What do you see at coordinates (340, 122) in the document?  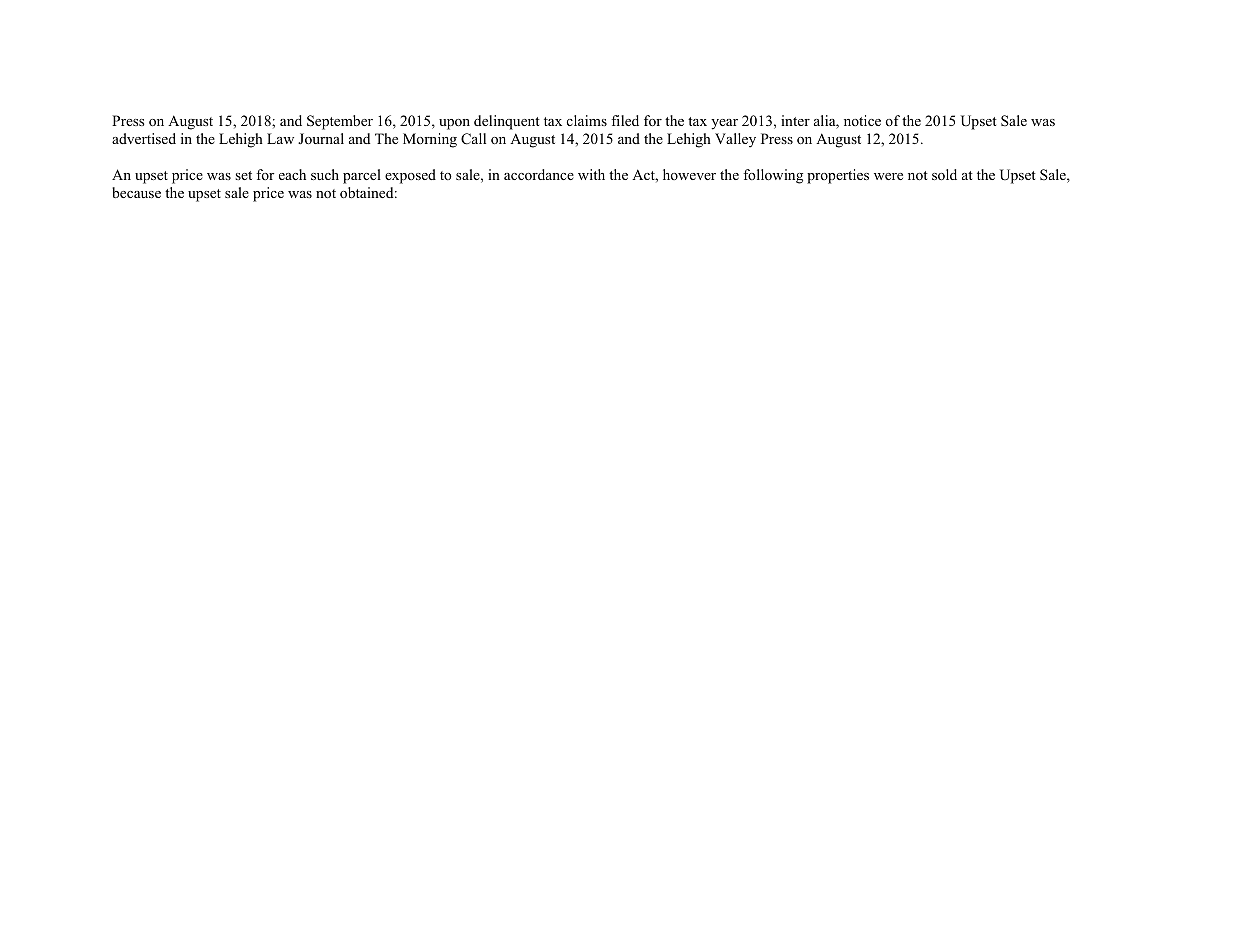 I see `September` at bounding box center [340, 122].
